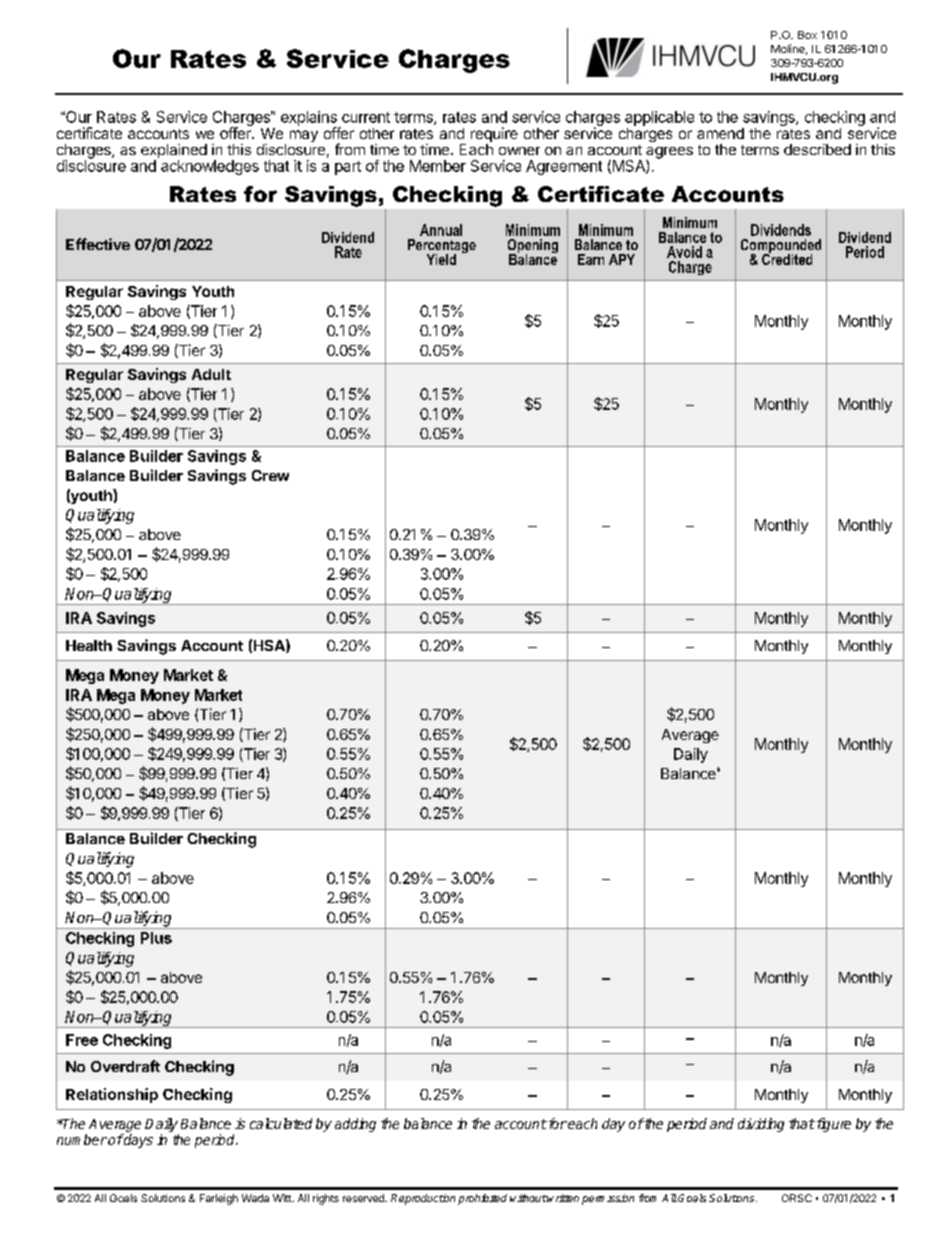  What do you see at coordinates (270, 475) in the image?
I see `Crew` at bounding box center [270, 475].
